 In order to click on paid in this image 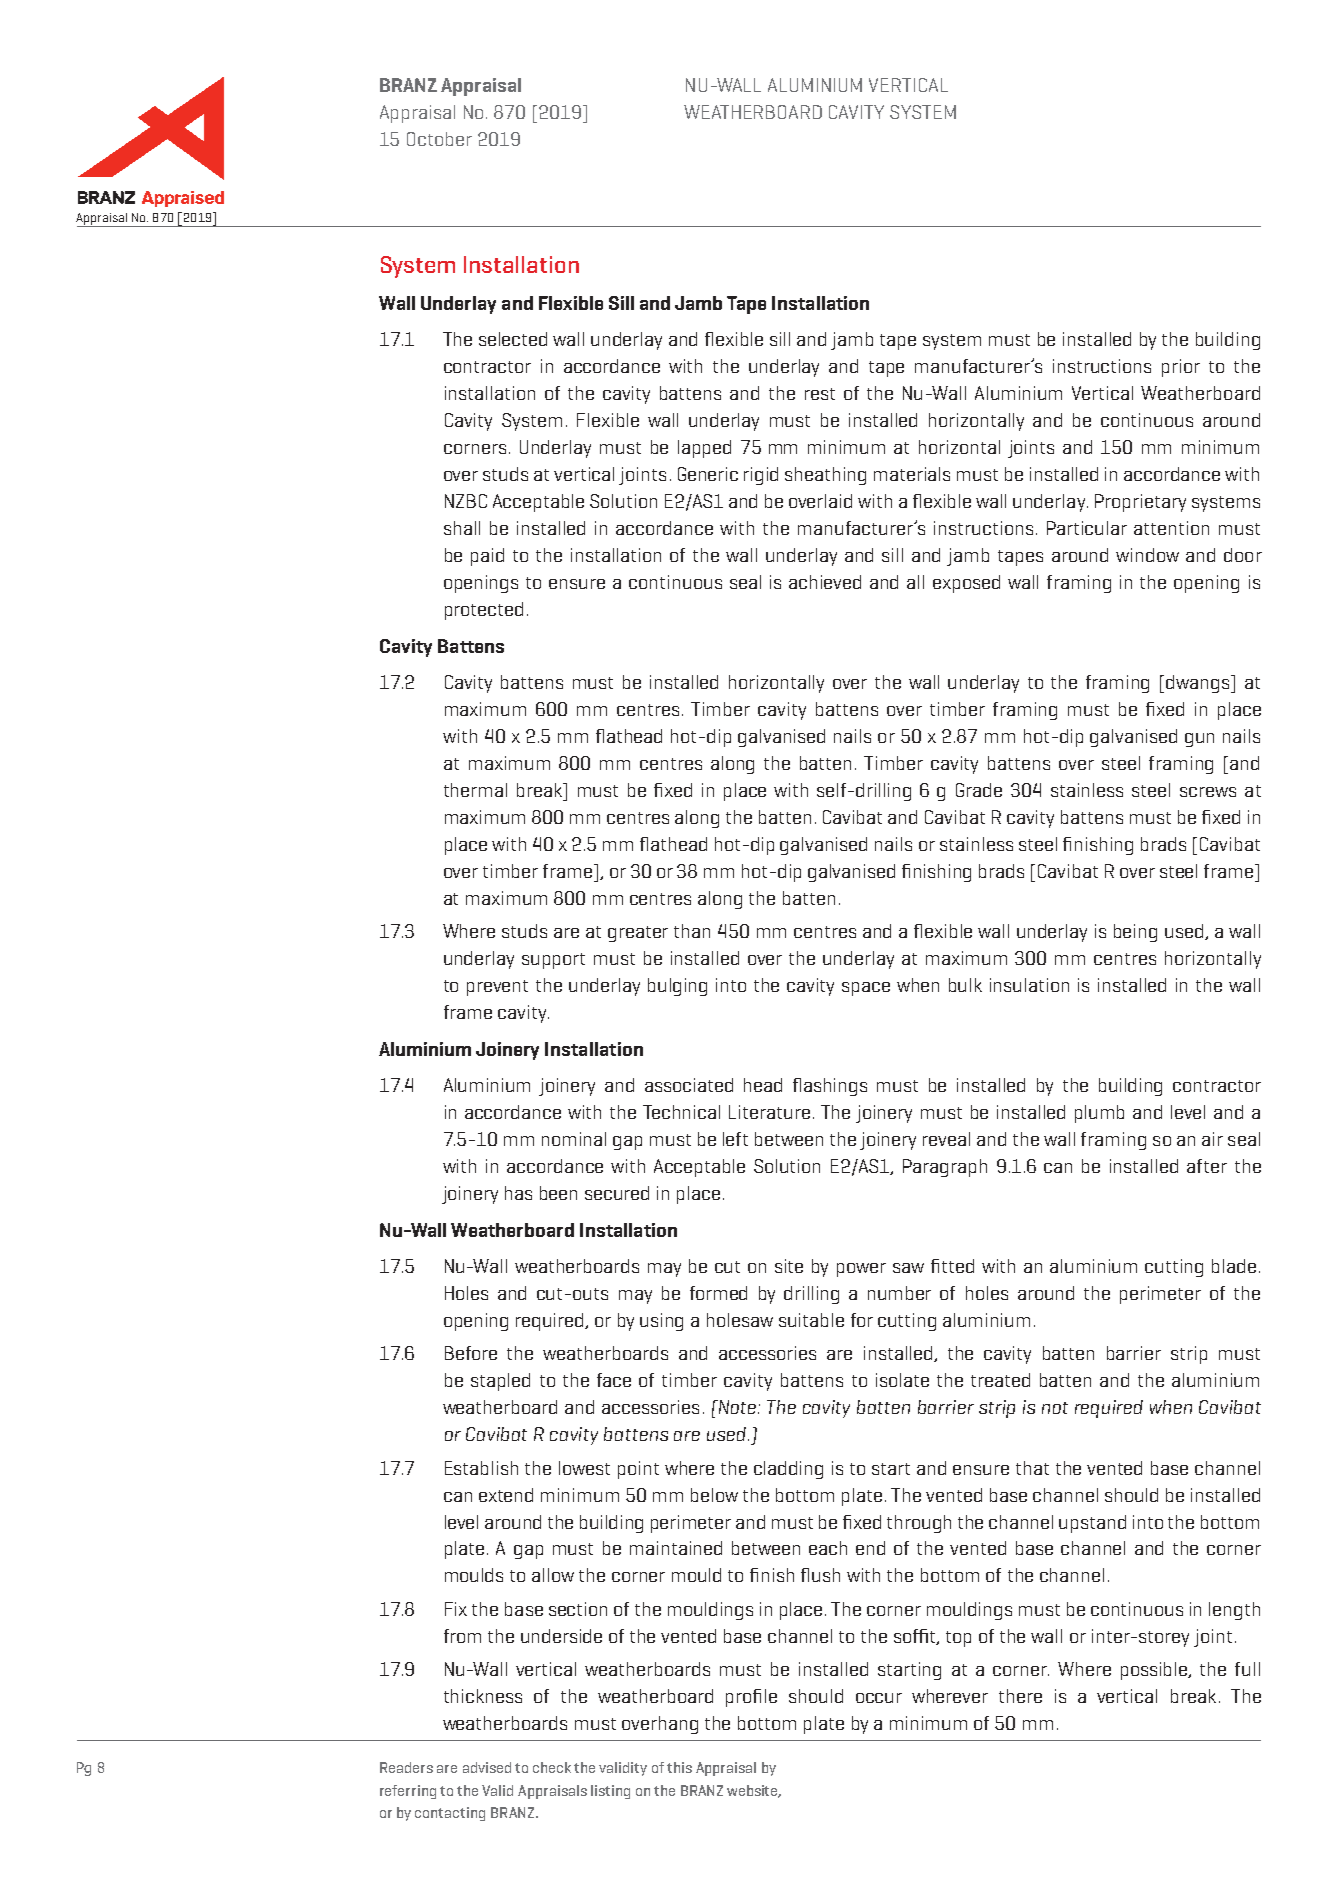, I will do `click(487, 557)`.
